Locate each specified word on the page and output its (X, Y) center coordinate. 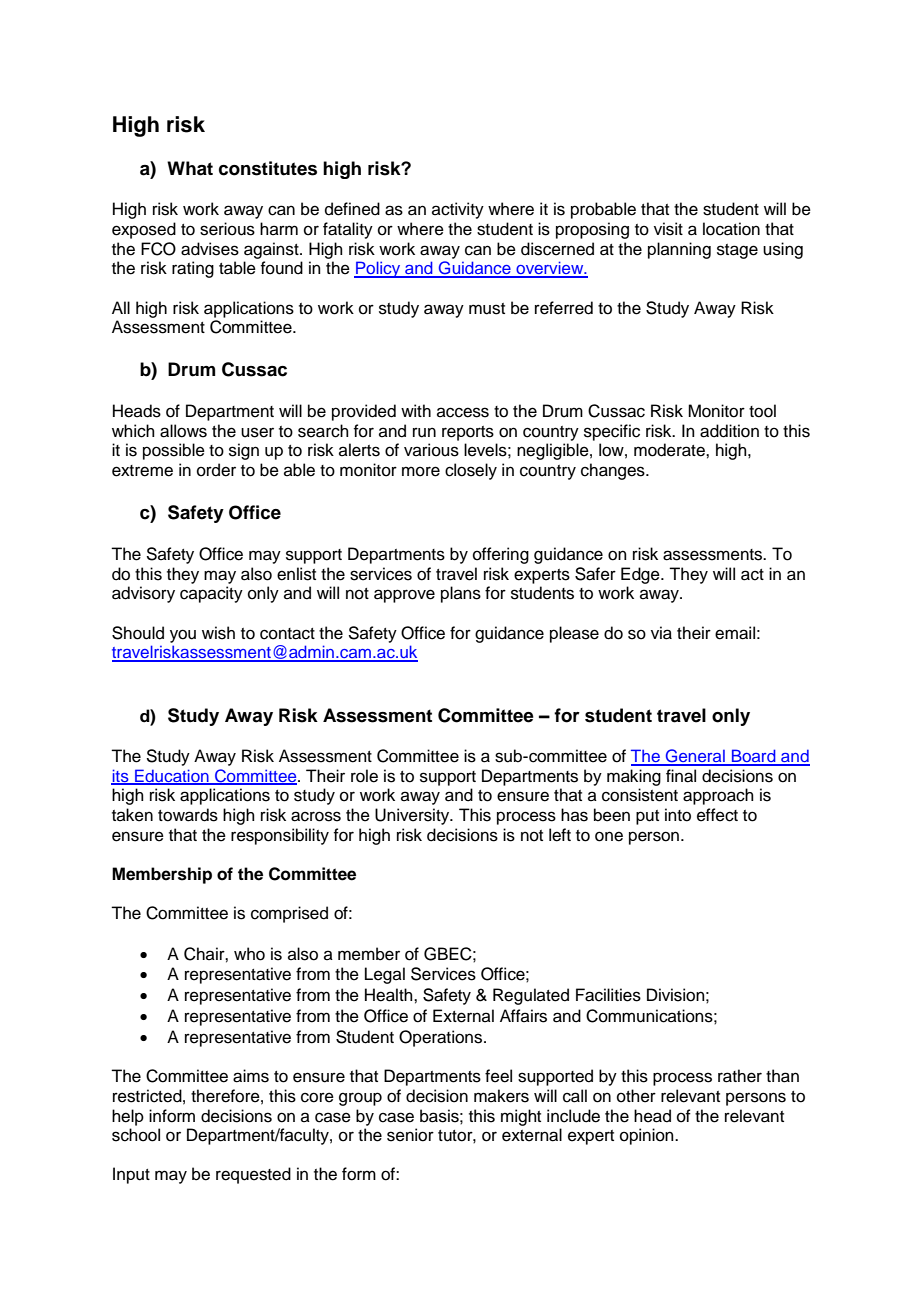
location (731, 229)
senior (410, 1135)
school (136, 1135)
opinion (648, 1136)
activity (458, 210)
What (190, 168)
